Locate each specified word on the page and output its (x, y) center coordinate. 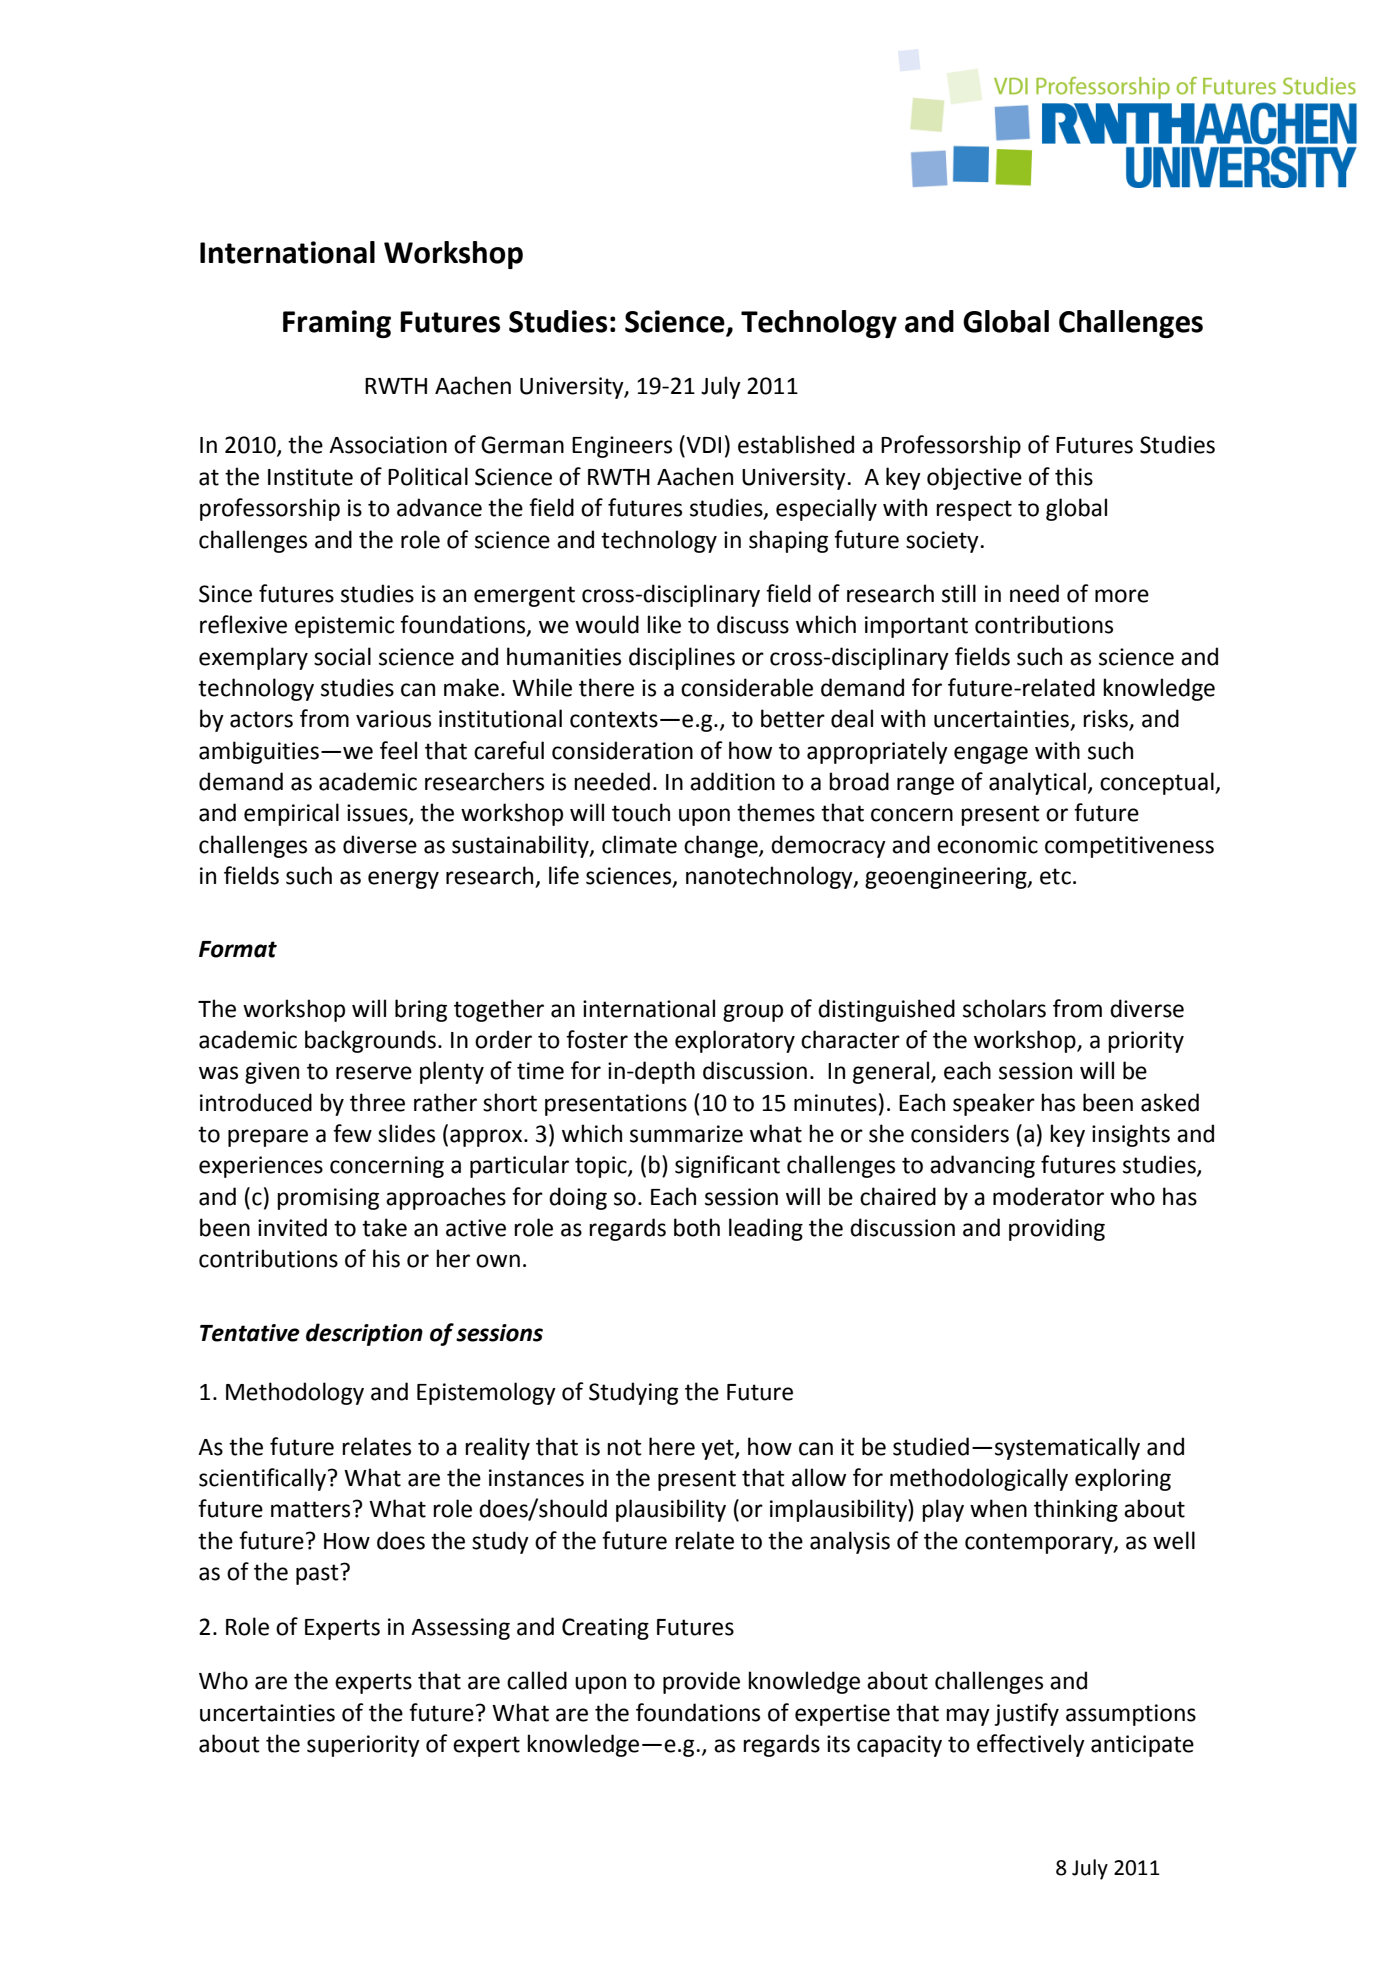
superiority (363, 1746)
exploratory (735, 1041)
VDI (703, 445)
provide (701, 1682)
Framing (337, 324)
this (1074, 476)
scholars (1004, 1008)
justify (1026, 1714)
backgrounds (370, 1041)
